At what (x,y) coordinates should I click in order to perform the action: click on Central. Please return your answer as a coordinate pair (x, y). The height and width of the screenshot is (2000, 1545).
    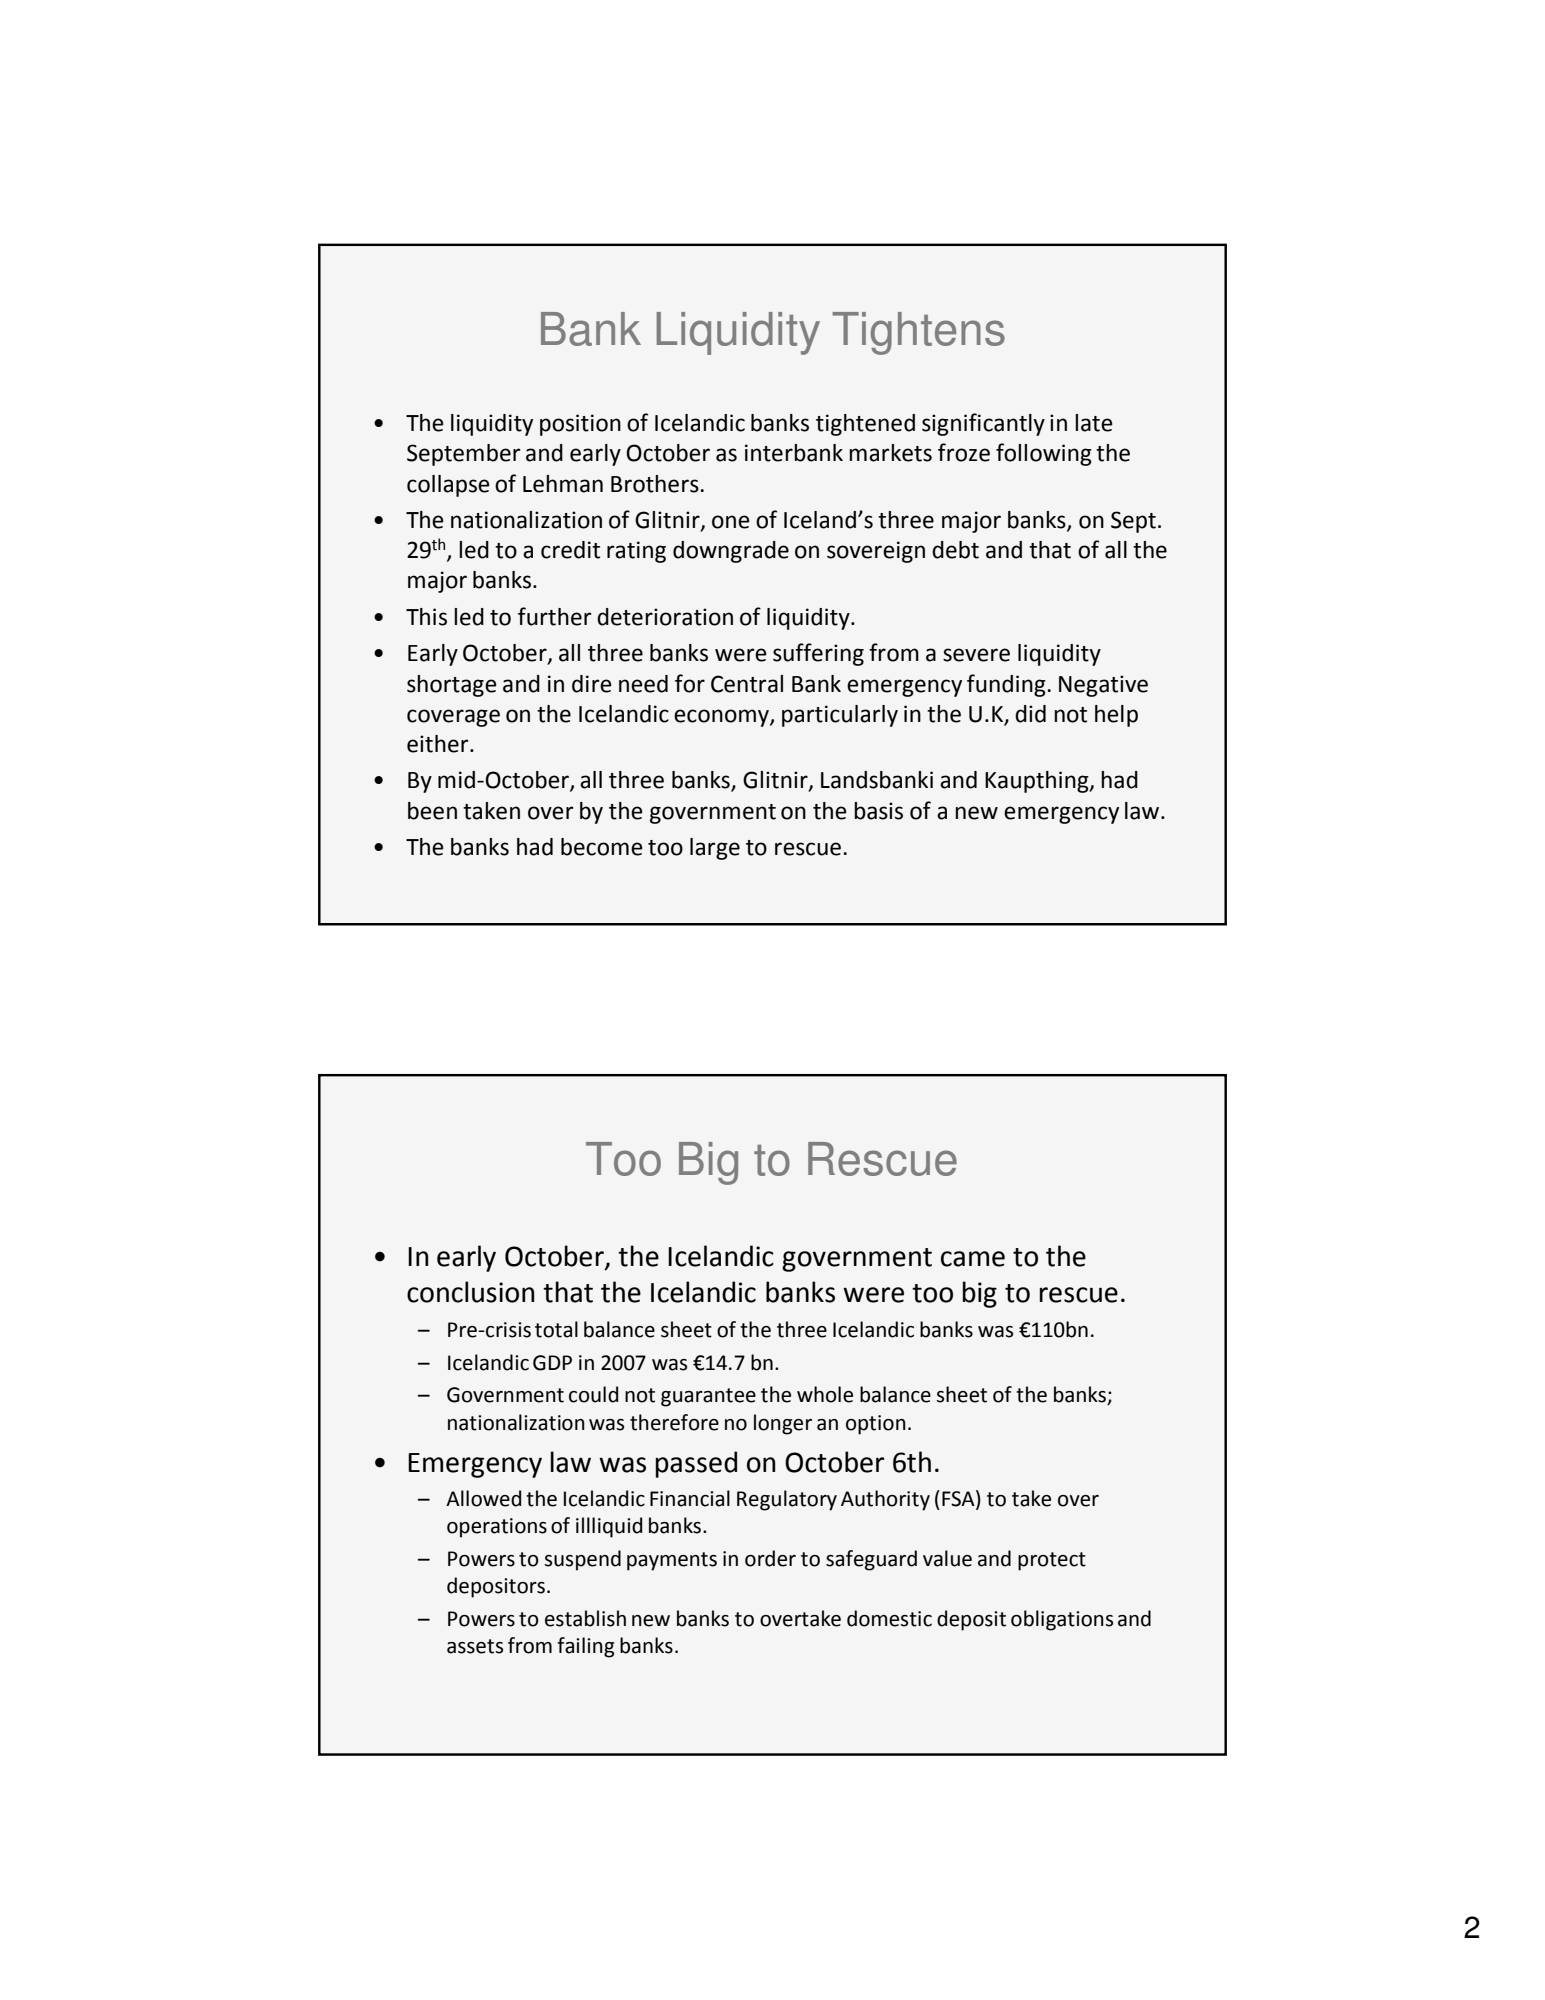
    Looking at the image, I should click on (747, 684).
